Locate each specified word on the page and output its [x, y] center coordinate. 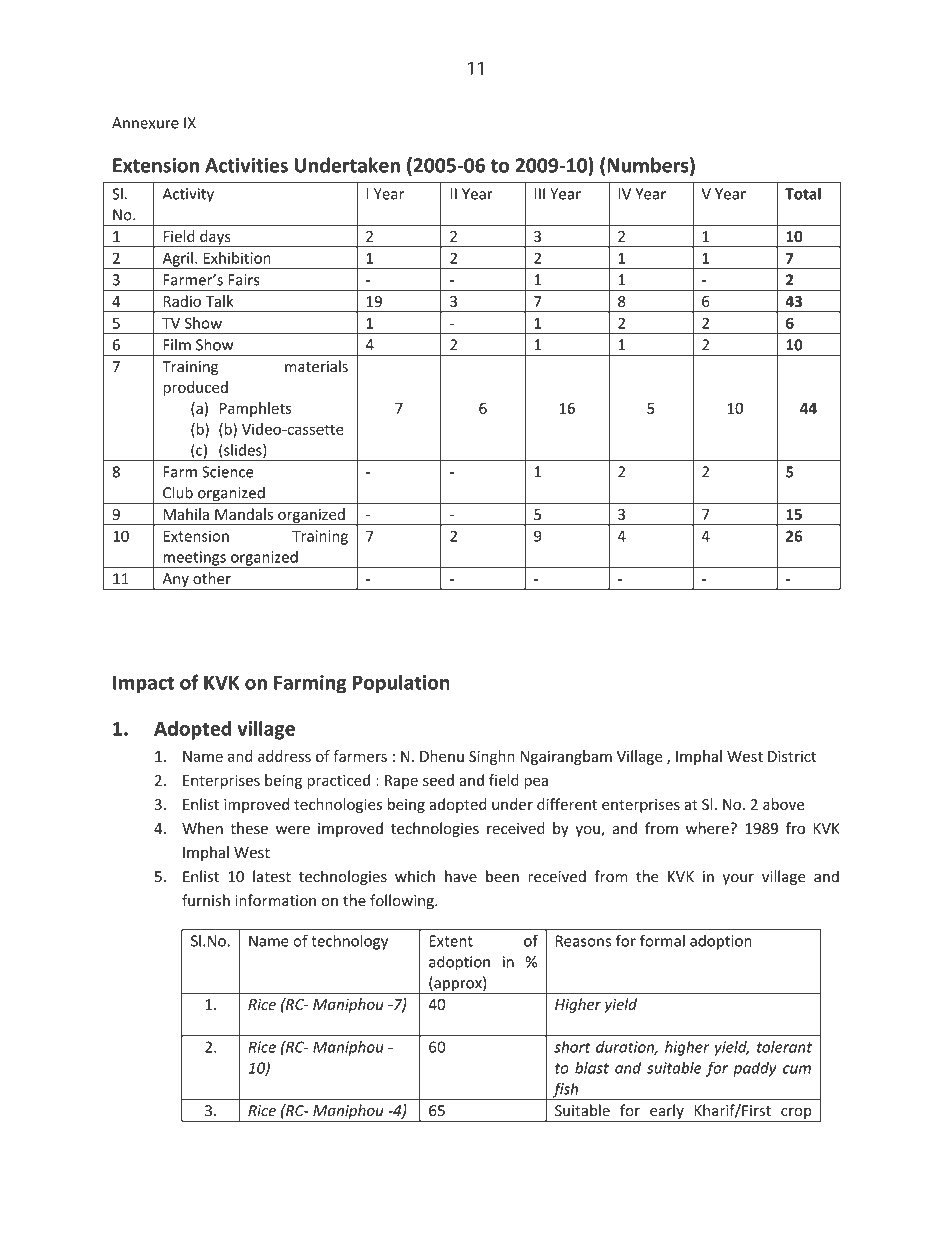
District [792, 756]
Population [401, 684]
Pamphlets [255, 409]
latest [272, 876]
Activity [188, 195]
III [540, 194]
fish [565, 1091]
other [212, 578]
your [738, 879]
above [783, 804]
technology [349, 942]
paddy [755, 1069]
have [461, 876]
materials [316, 366]
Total [803, 193]
